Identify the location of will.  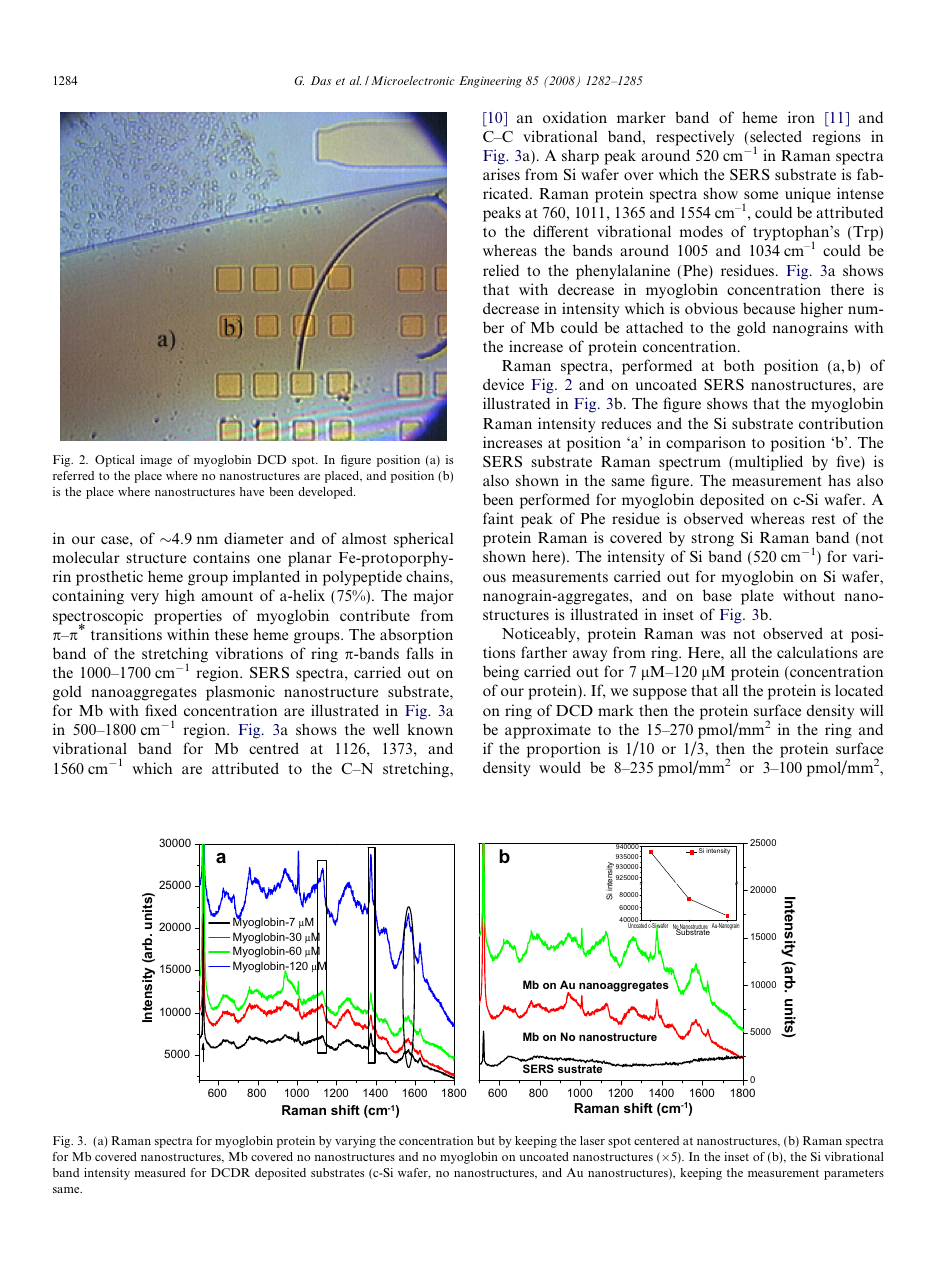
(871, 710).
